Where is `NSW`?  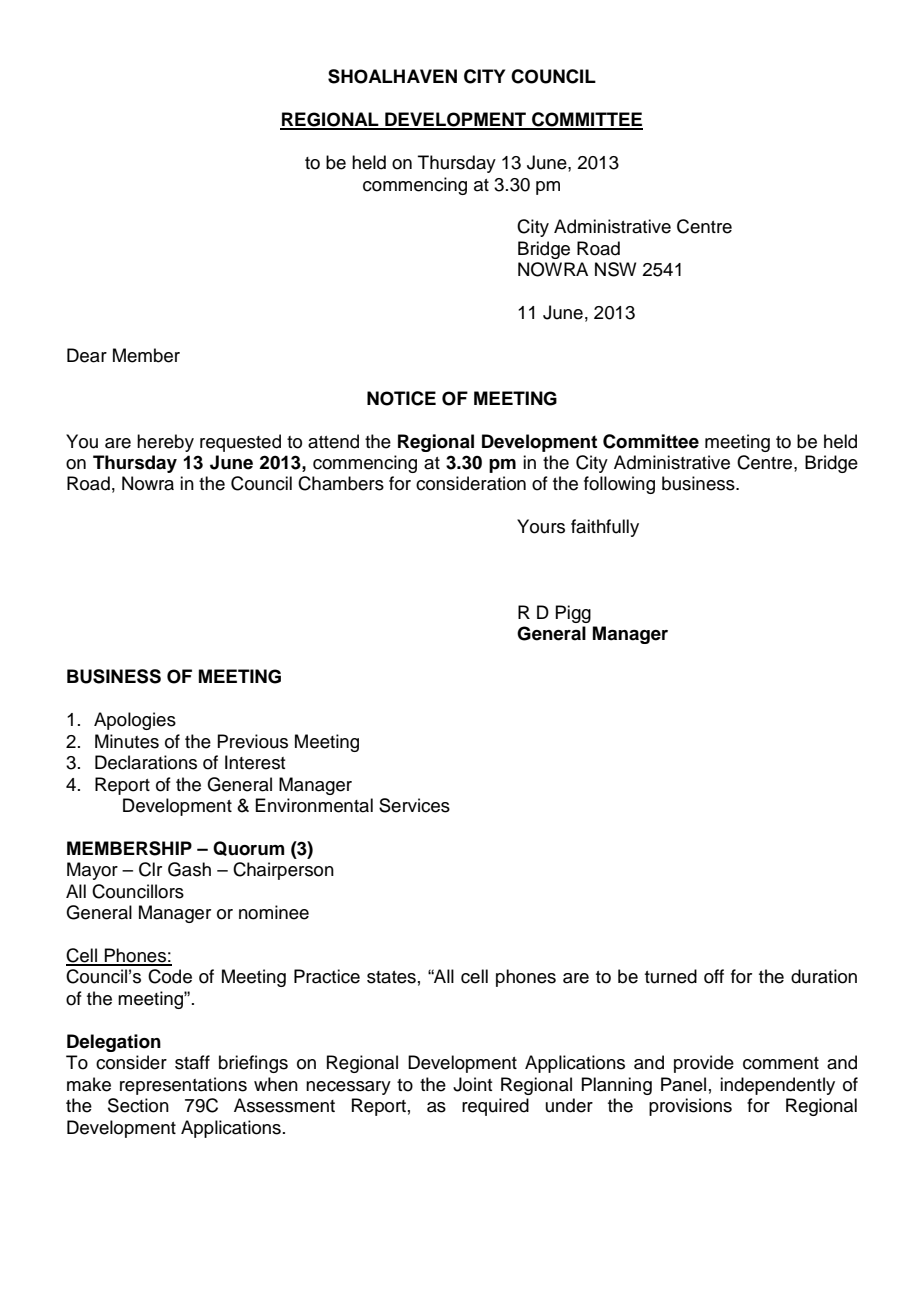 NSW is located at coordinates (615, 269).
